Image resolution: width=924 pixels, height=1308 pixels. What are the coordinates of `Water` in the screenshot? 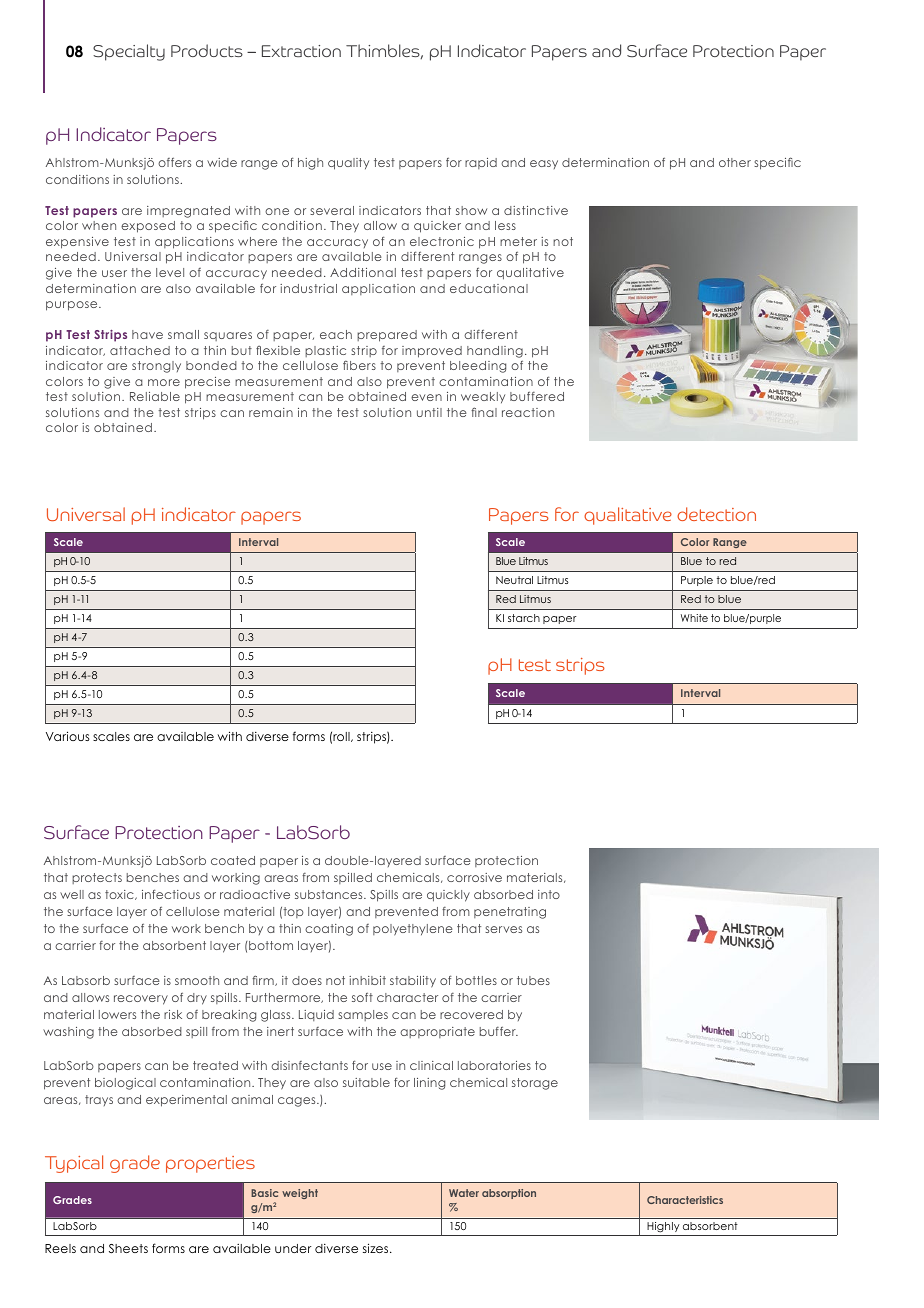 It's located at (464, 1193).
